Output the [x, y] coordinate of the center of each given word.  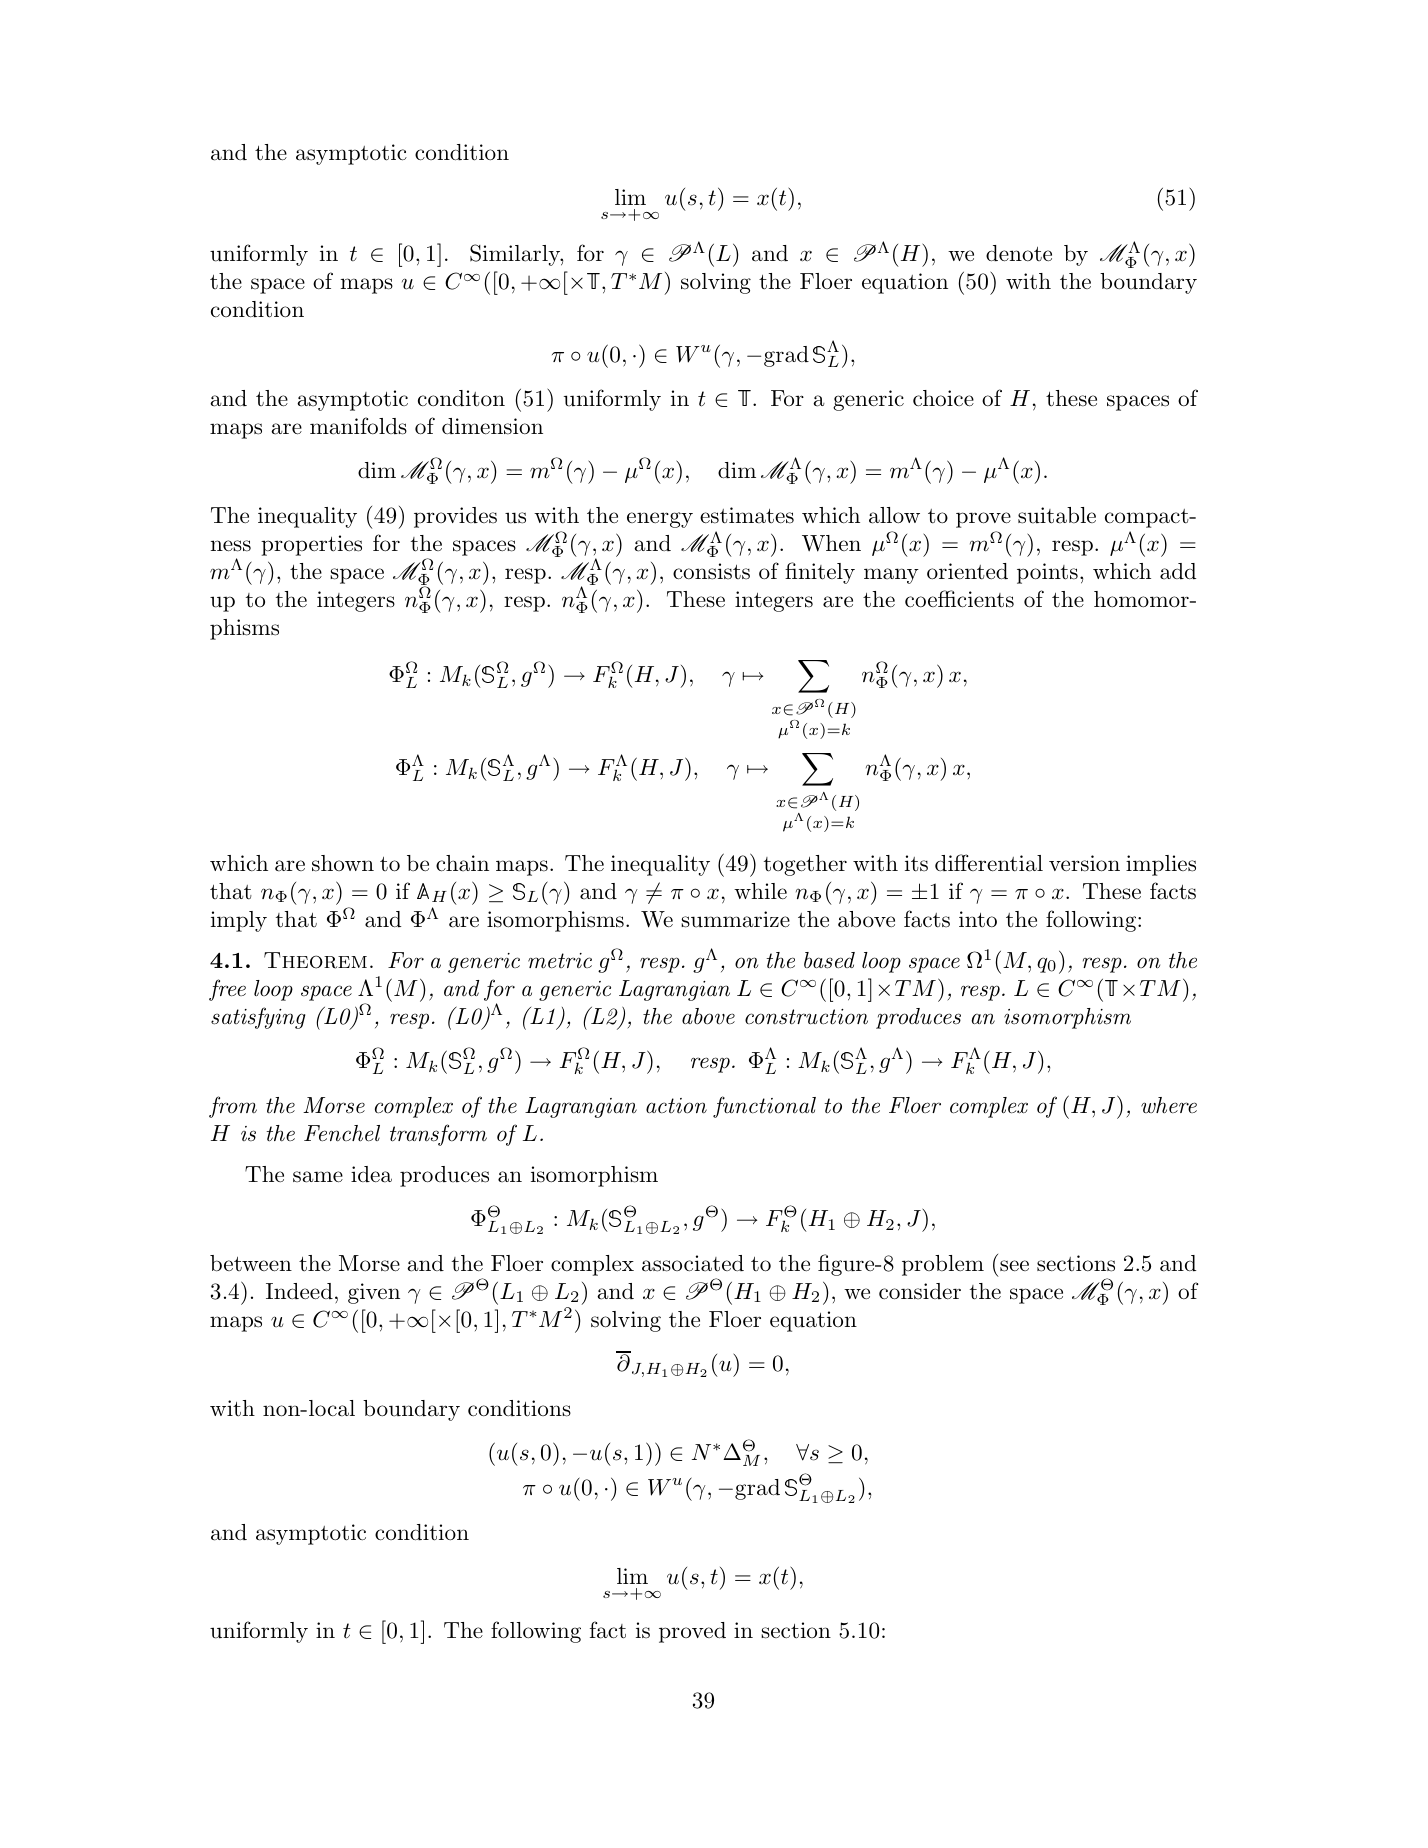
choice [943, 398]
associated [693, 1263]
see [1014, 1266]
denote [1019, 253]
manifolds [358, 426]
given [374, 1293]
